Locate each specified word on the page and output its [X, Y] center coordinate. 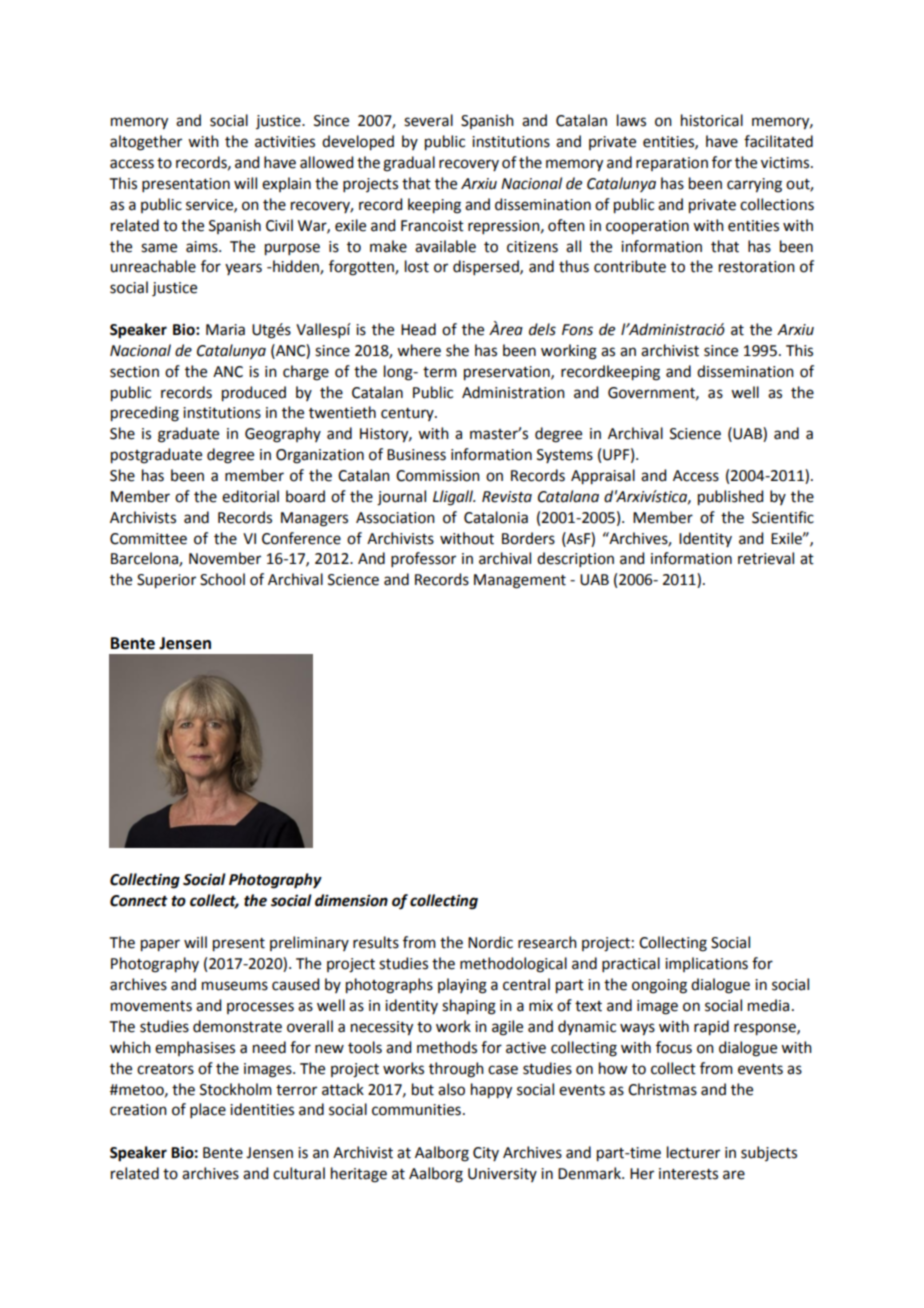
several [428, 120]
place [208, 1110]
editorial [250, 496]
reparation [672, 164]
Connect [139, 901]
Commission [438, 476]
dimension [351, 900]
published [730, 498]
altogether [146, 143]
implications [706, 964]
